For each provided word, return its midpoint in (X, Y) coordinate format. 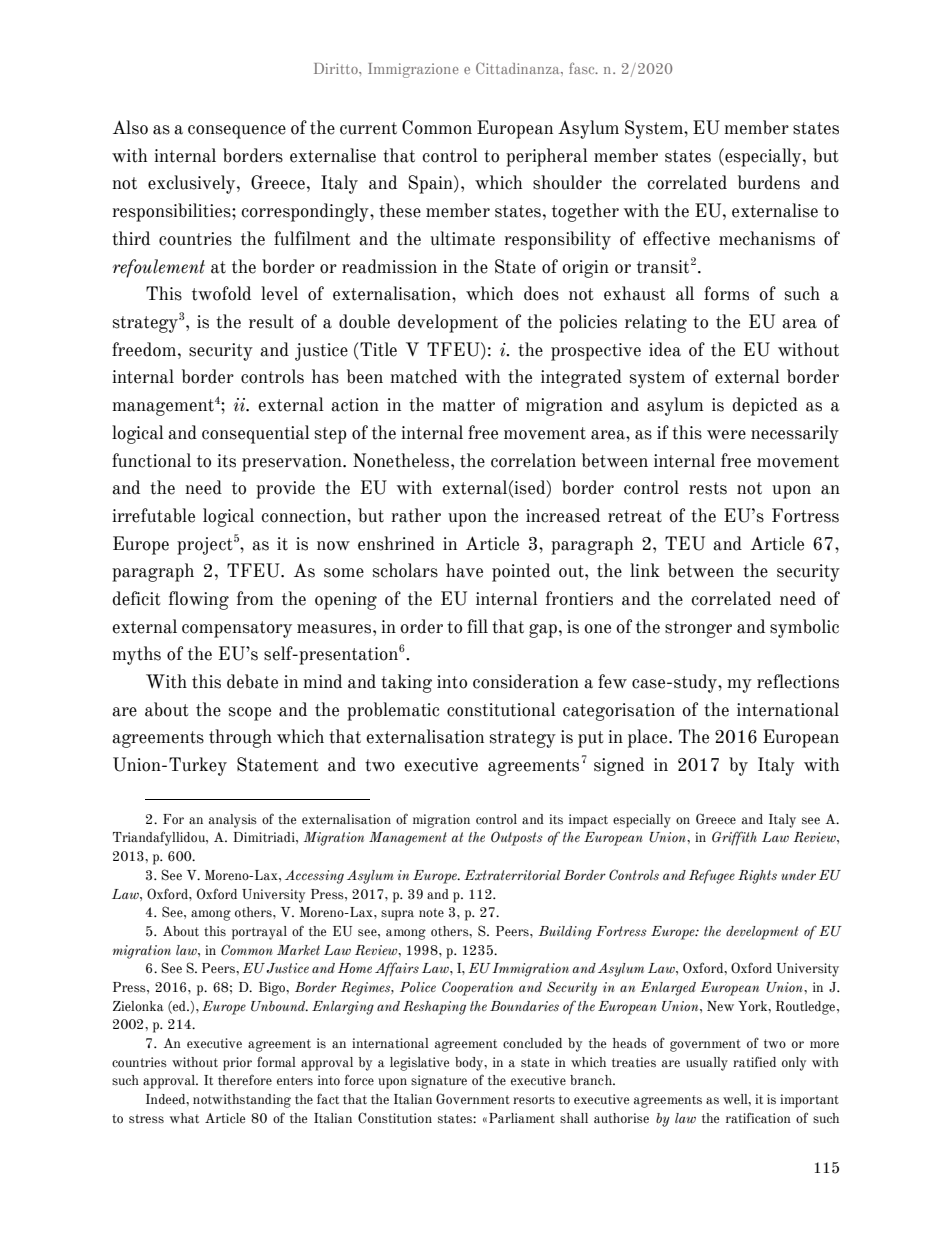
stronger (698, 629)
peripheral (547, 157)
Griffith (734, 838)
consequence (237, 132)
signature (439, 1082)
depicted (765, 406)
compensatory (237, 629)
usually (707, 1064)
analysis (233, 821)
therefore (245, 1080)
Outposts (517, 838)
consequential (256, 434)
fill (477, 626)
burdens (769, 182)
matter (468, 405)
